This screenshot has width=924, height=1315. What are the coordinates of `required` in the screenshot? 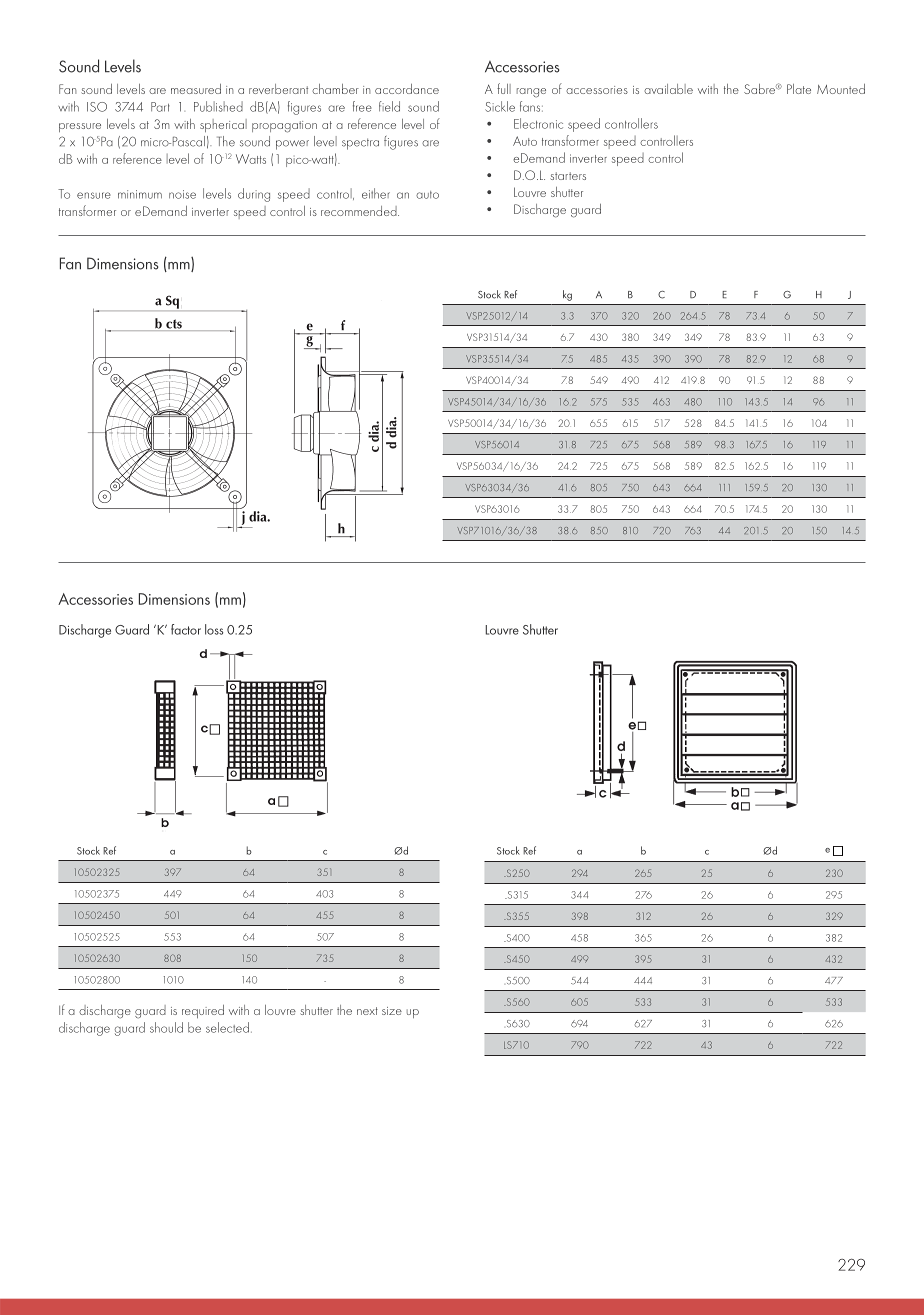 It's located at (203, 1011).
